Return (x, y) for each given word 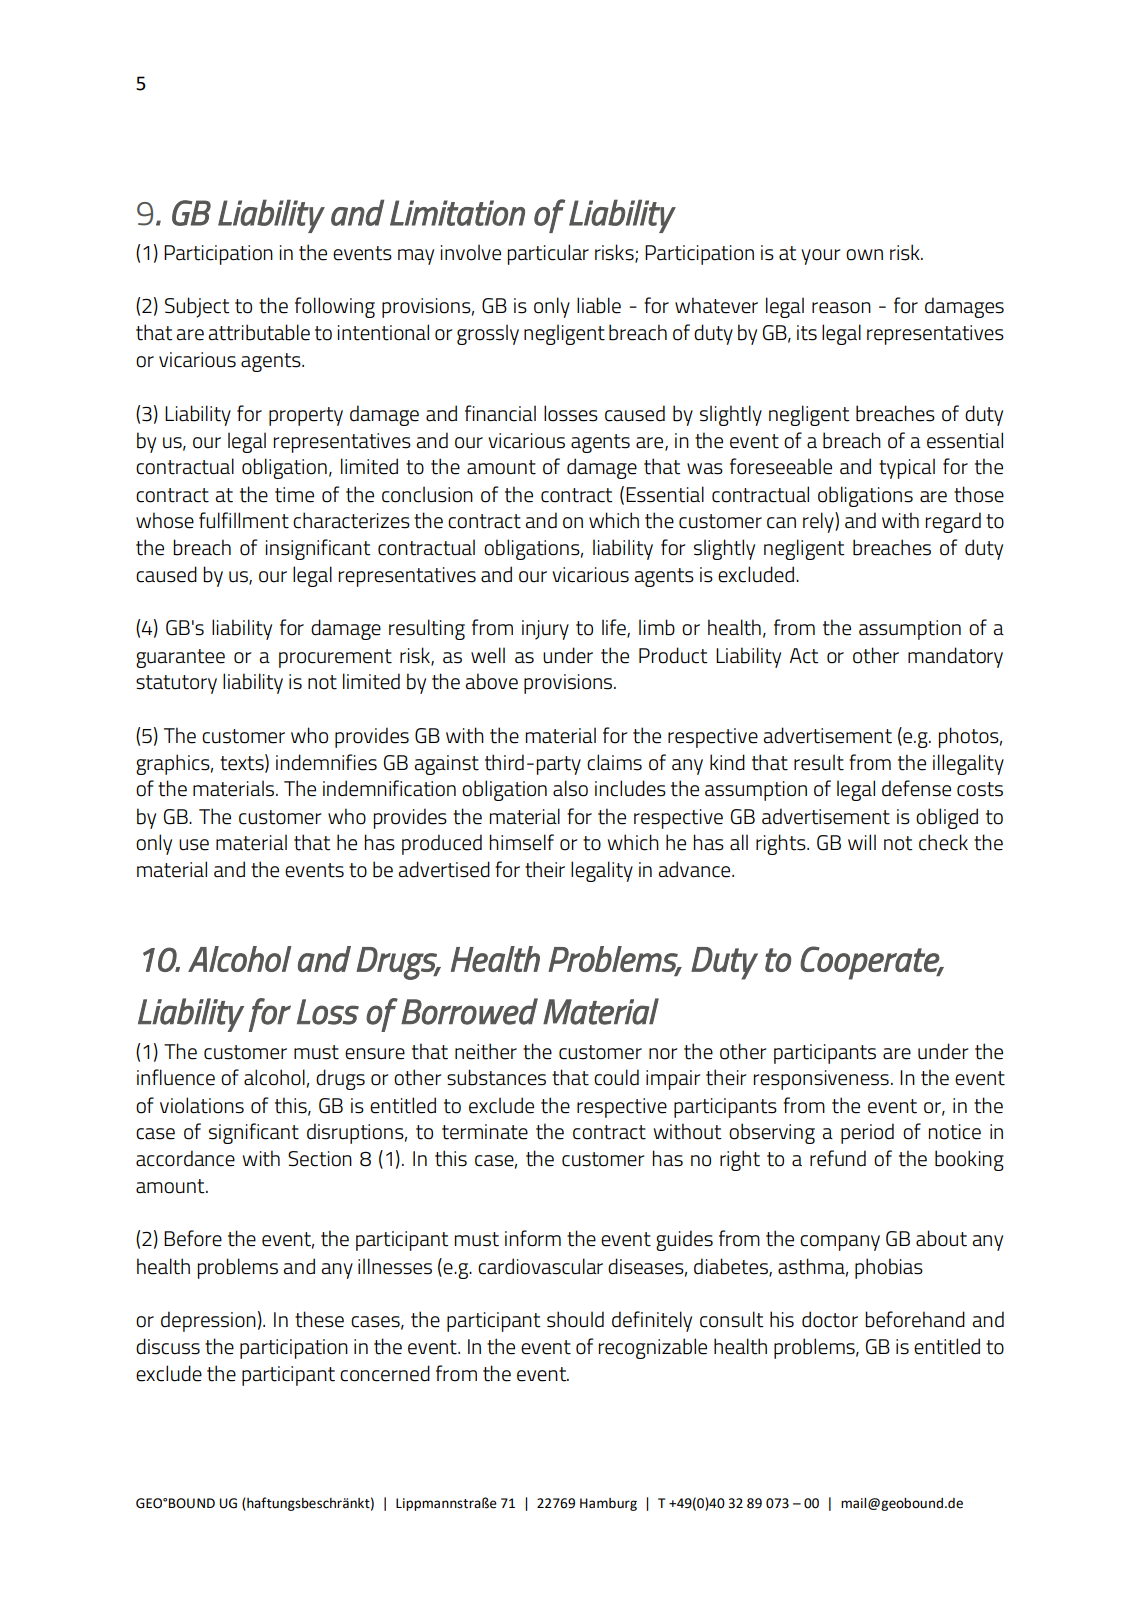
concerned (385, 1373)
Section (320, 1159)
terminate (485, 1132)
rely (819, 522)
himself (522, 842)
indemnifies (326, 762)
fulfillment (244, 520)
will (862, 842)
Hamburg (608, 1504)
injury (545, 630)
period (867, 1133)
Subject (197, 307)
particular (548, 254)
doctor (830, 1319)
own (864, 255)
